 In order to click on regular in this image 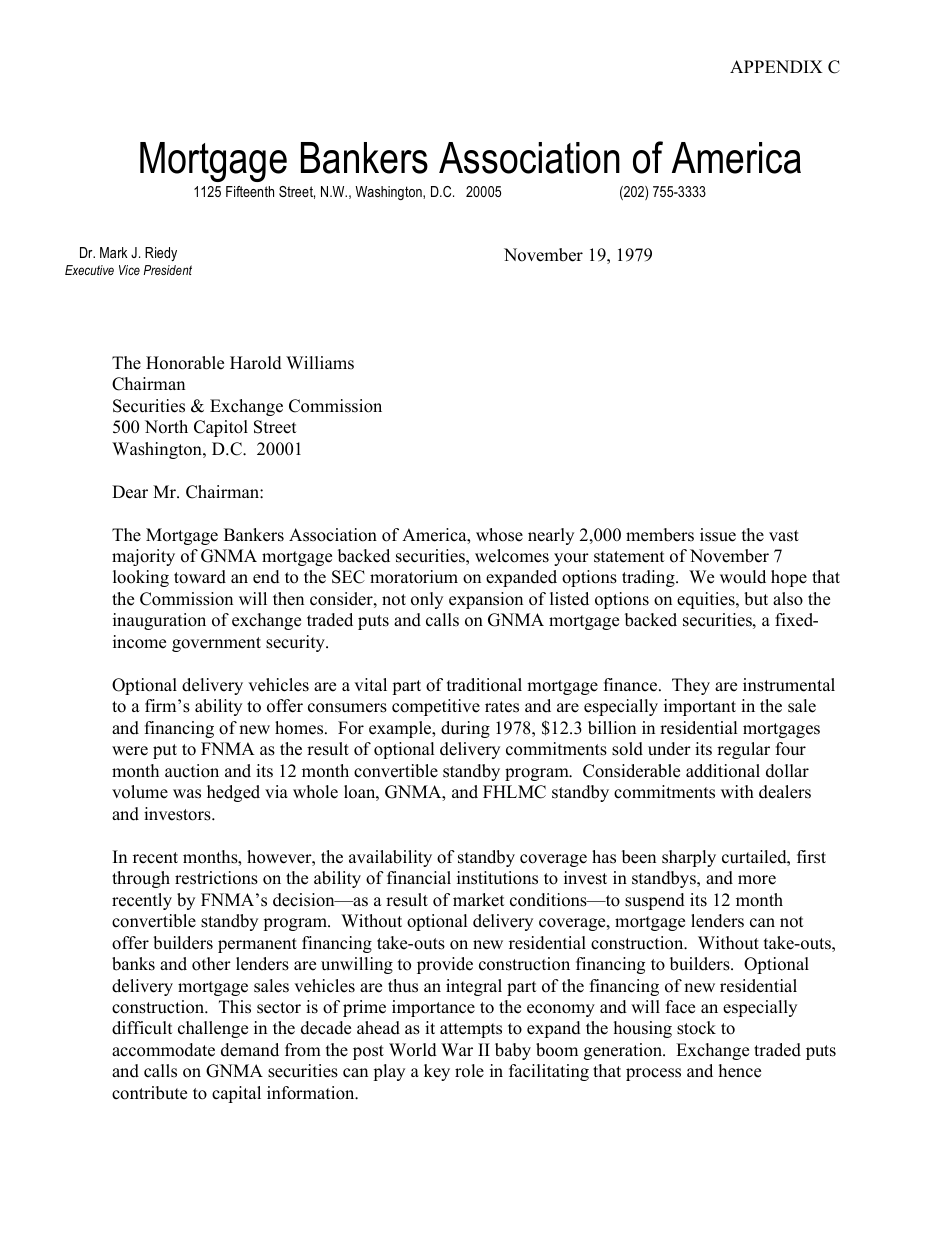, I will do `click(743, 750)`.
